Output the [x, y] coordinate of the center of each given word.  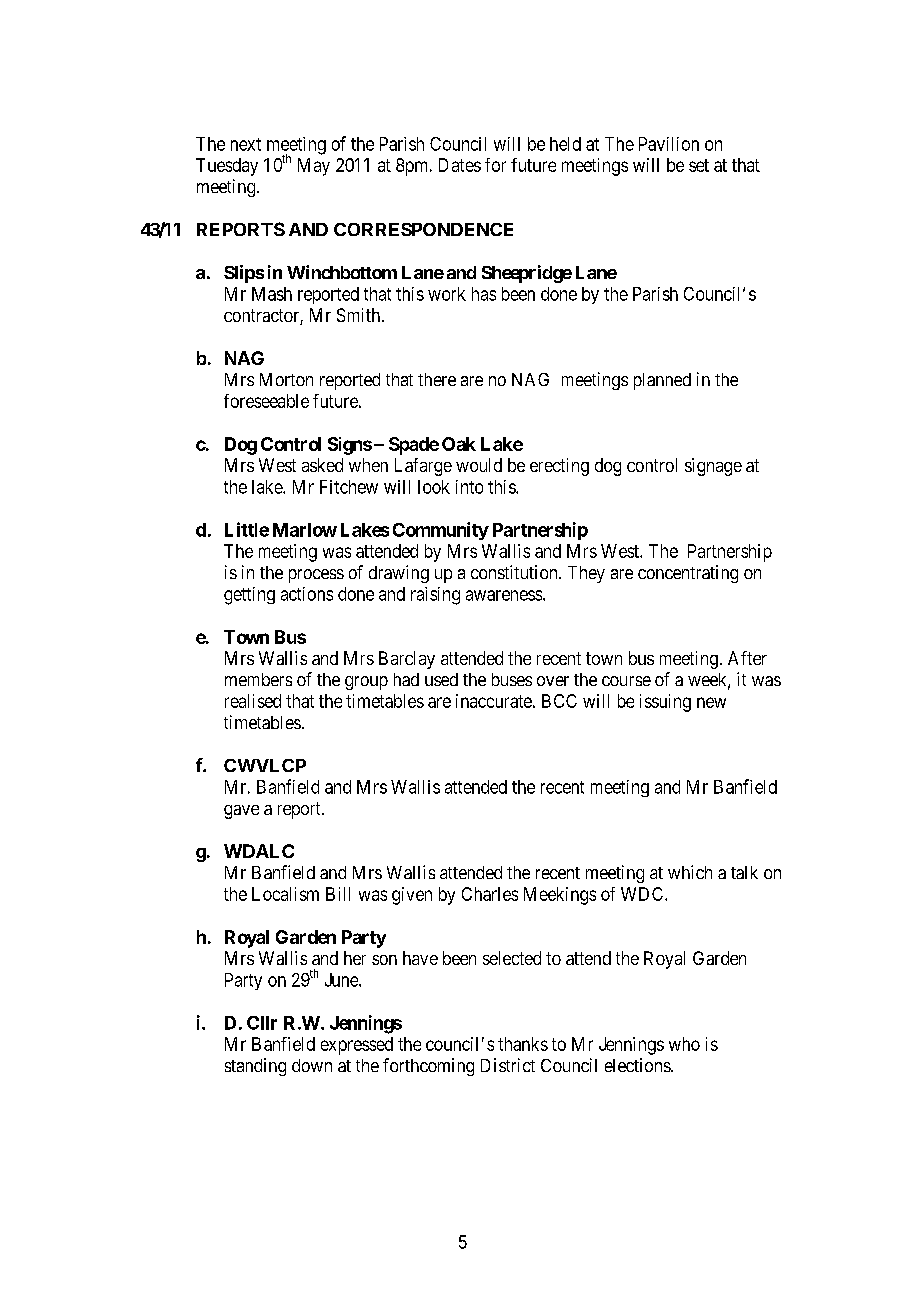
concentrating [688, 574]
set [699, 165]
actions [307, 594]
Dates [460, 165]
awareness [504, 595]
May [314, 167]
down [312, 1065]
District [508, 1065]
